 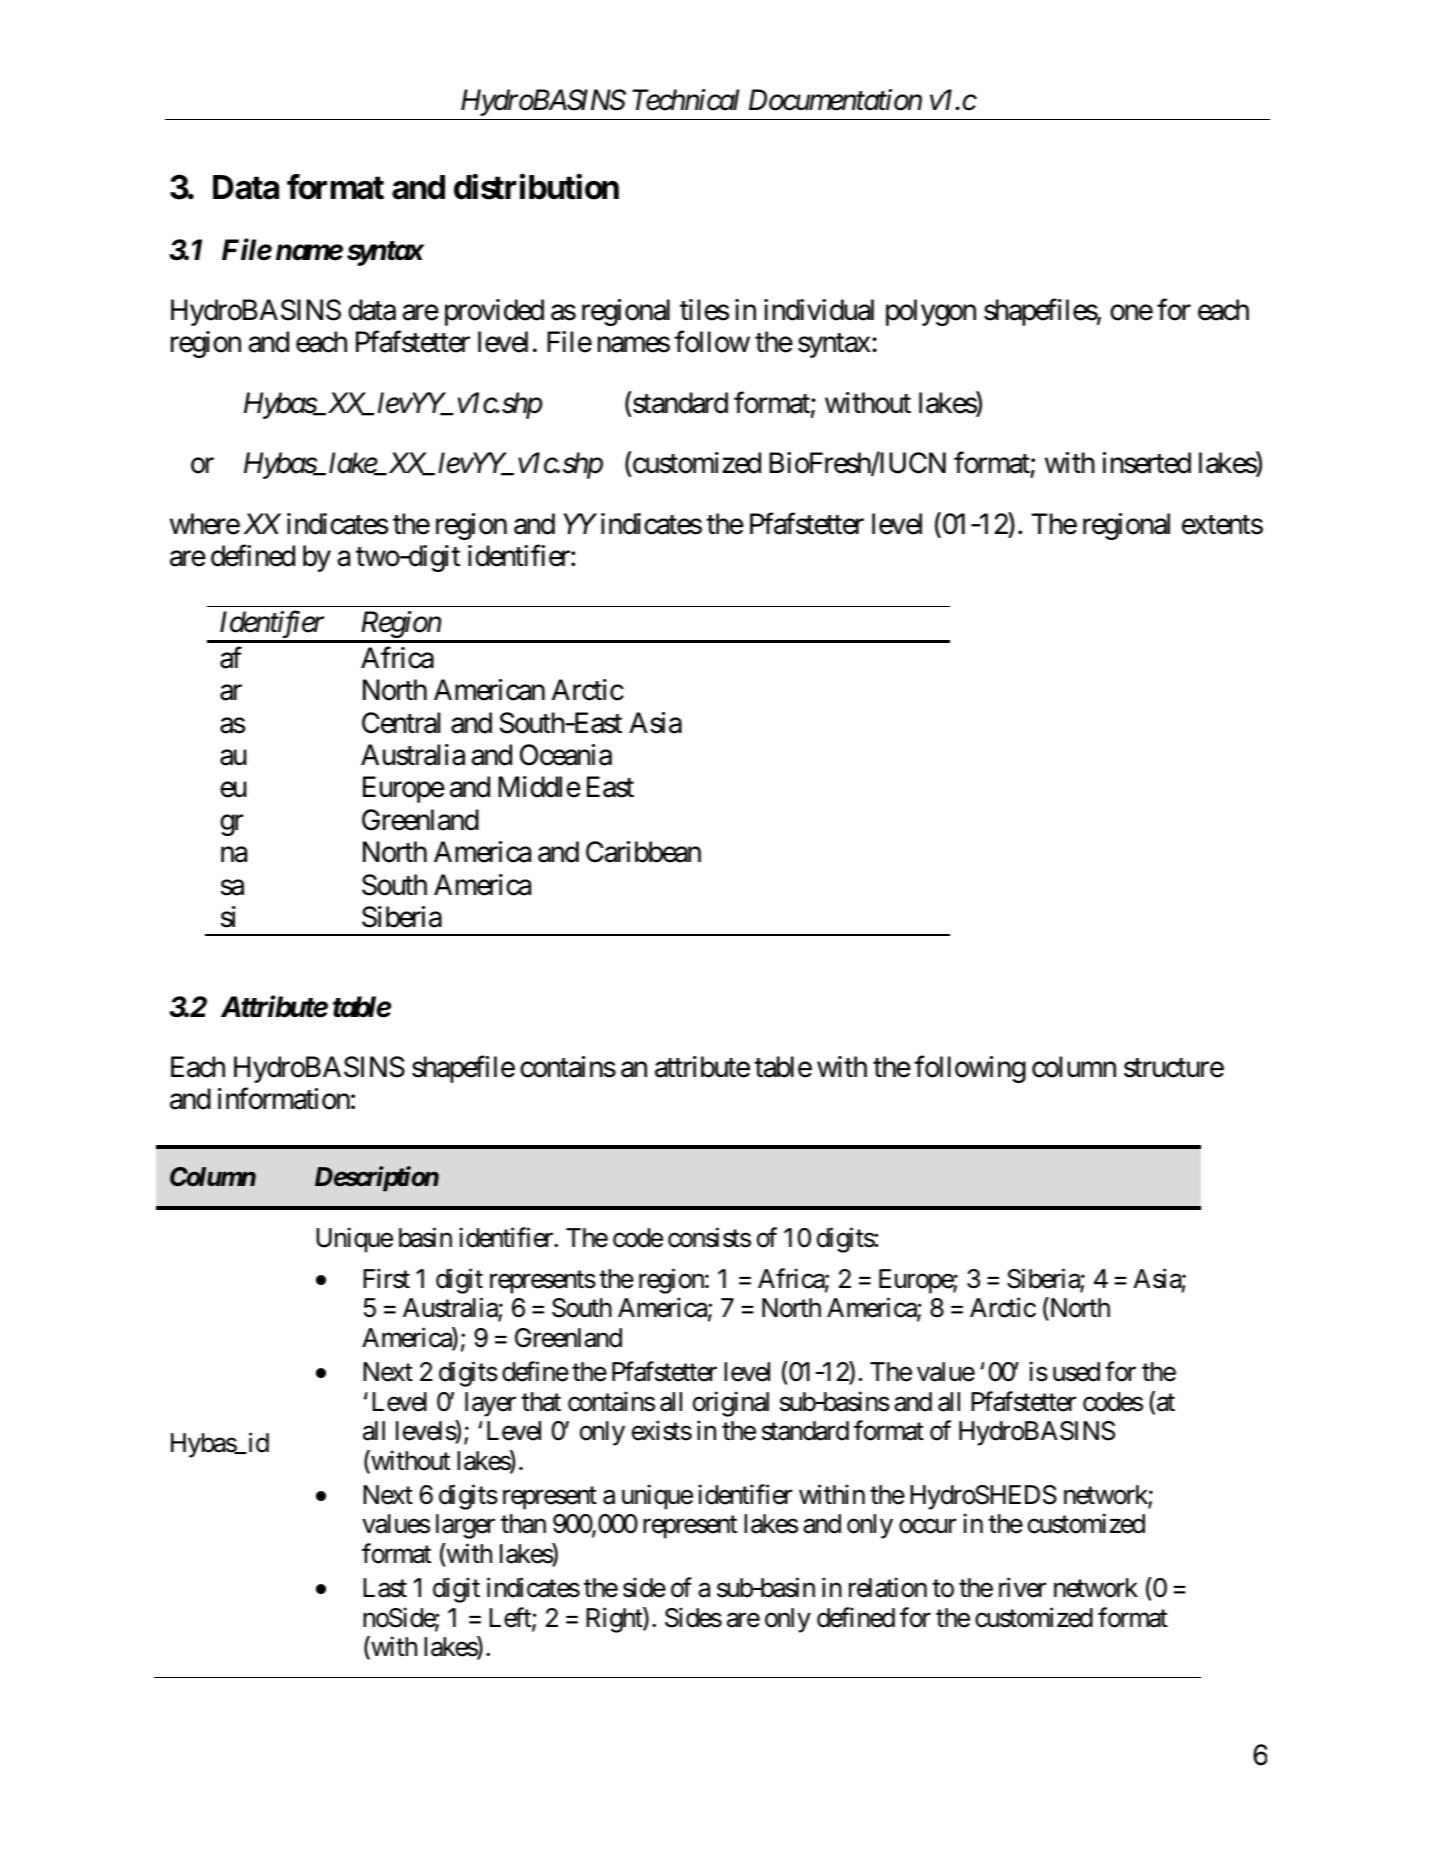 I want to click on Documentation, so click(x=835, y=100).
